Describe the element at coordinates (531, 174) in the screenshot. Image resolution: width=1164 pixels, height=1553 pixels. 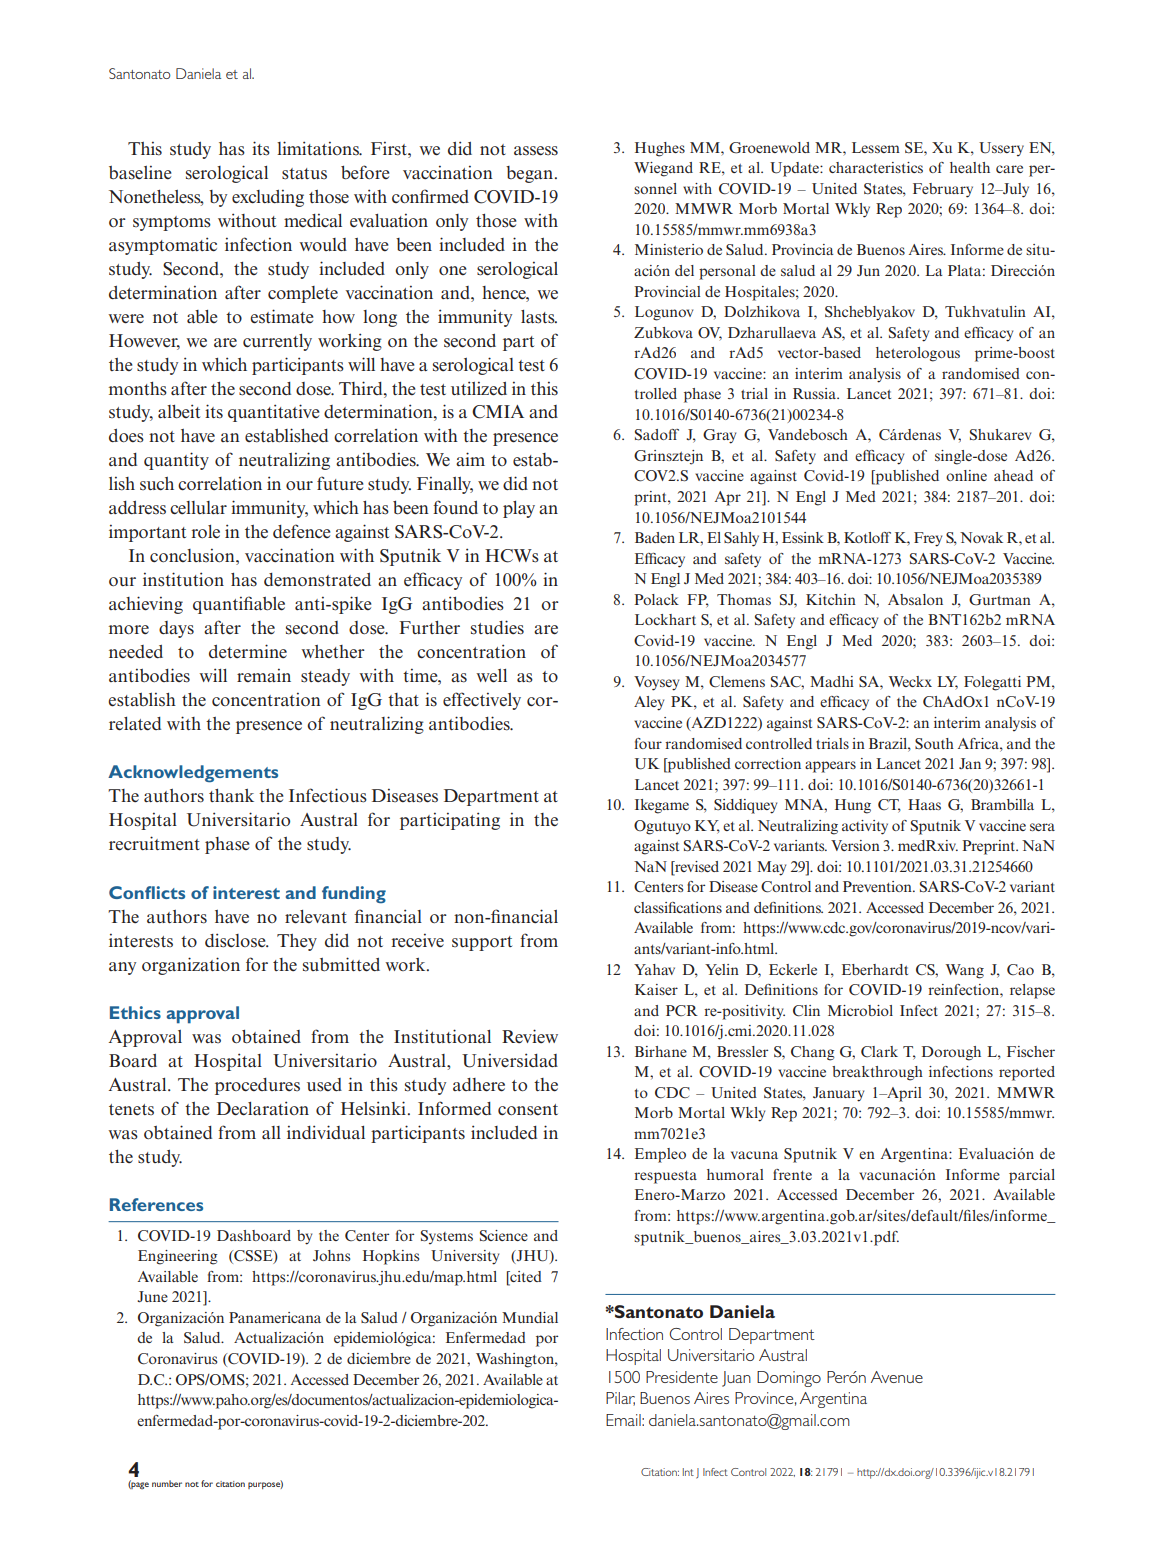
I see `began` at that location.
